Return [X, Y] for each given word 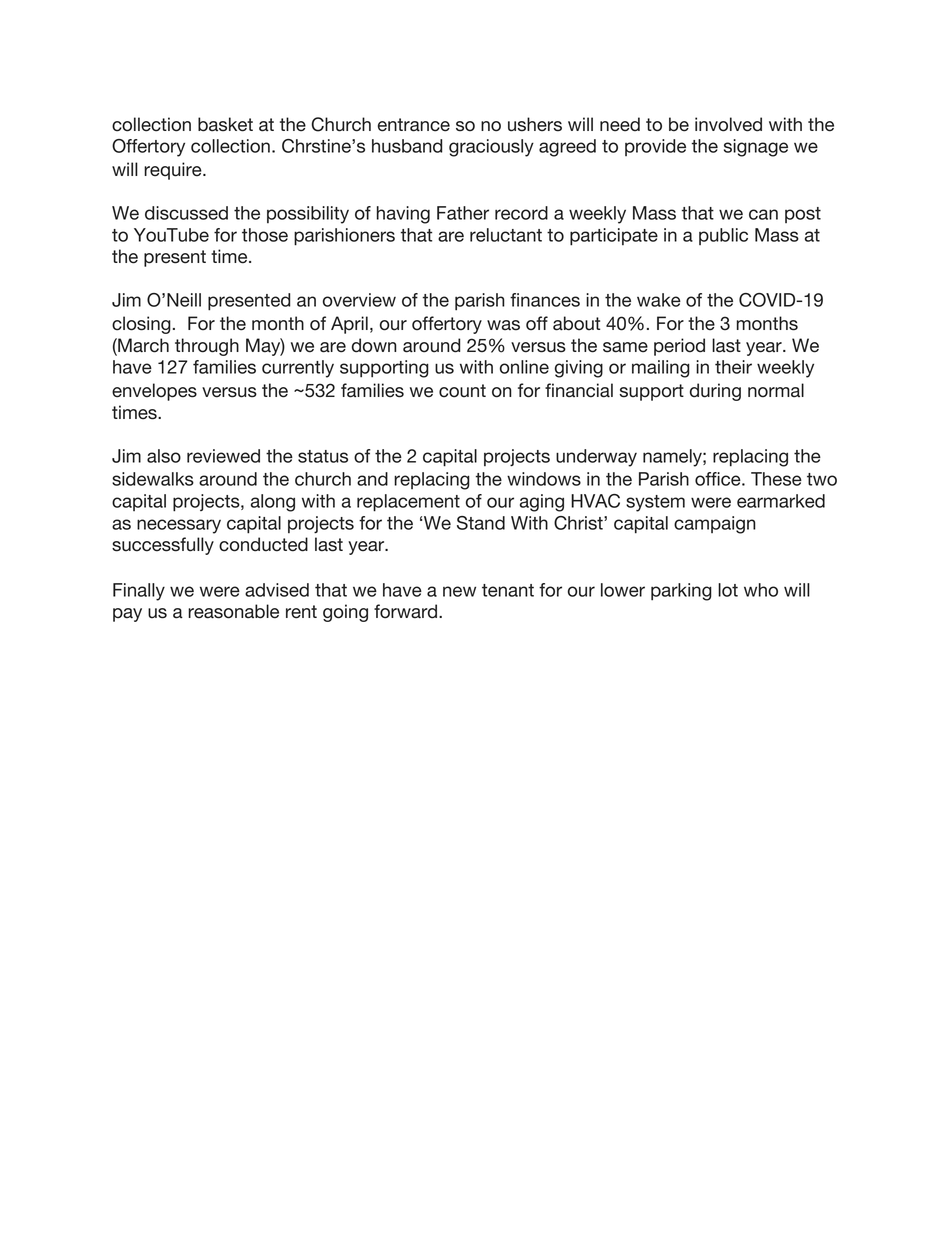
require [174, 171]
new [459, 591]
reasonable [233, 611]
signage [756, 148]
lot [728, 590]
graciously [491, 148]
